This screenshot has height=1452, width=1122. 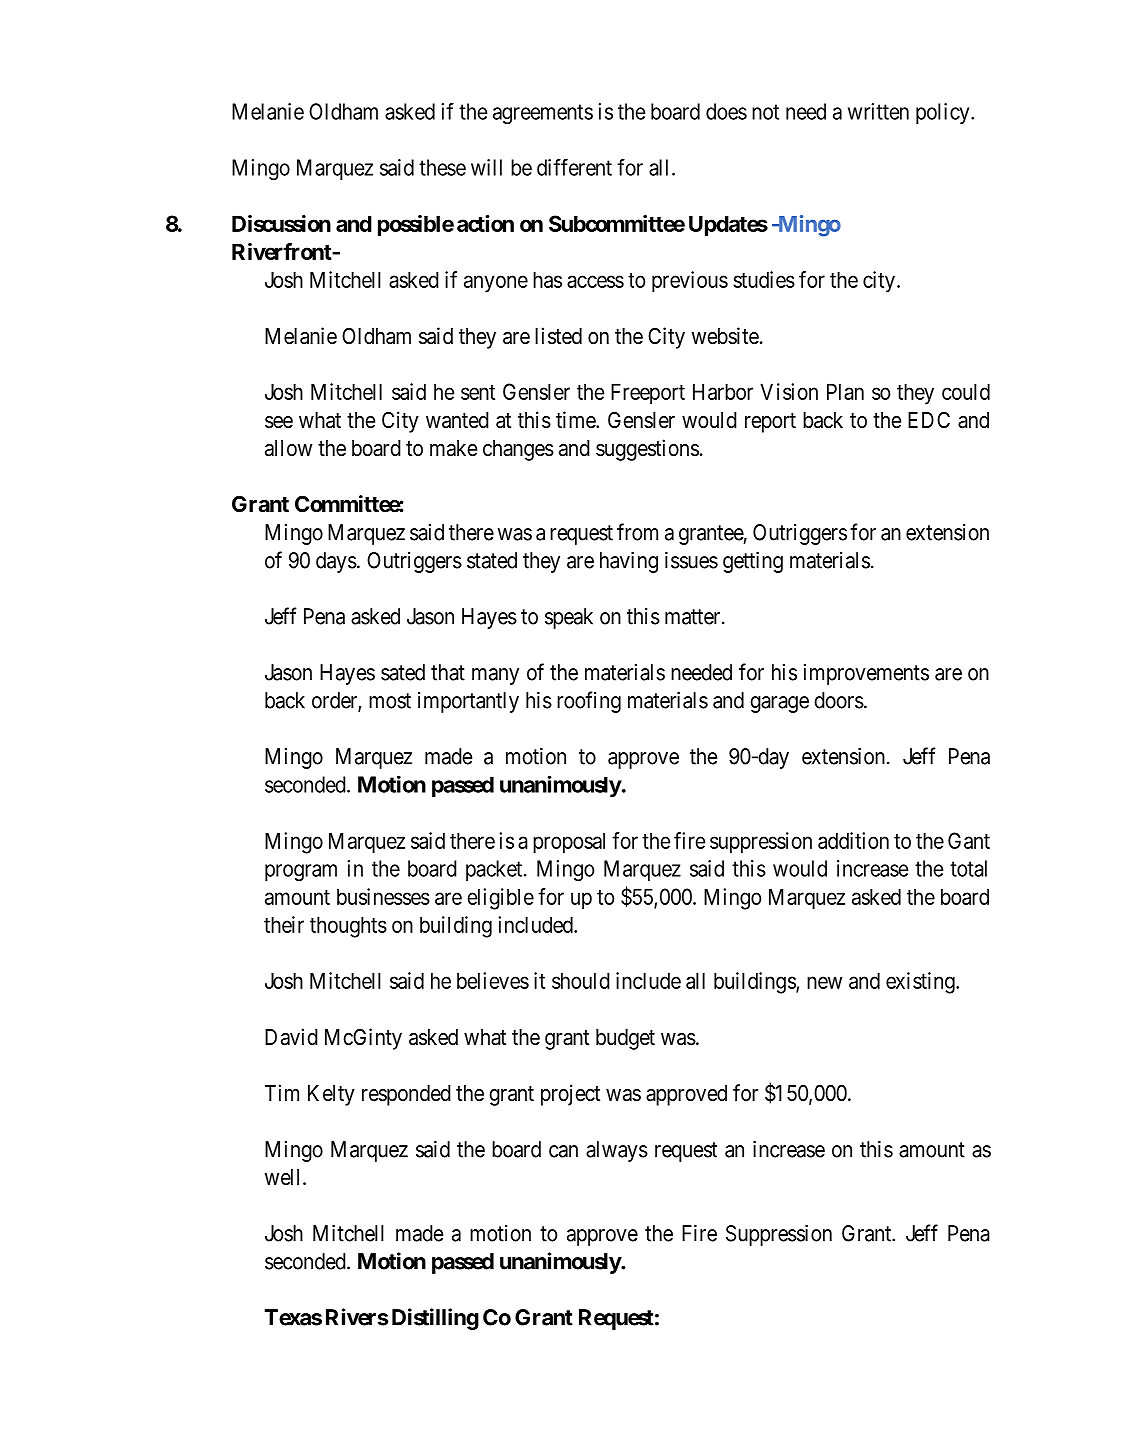 I want to click on Plan, so click(x=845, y=391).
